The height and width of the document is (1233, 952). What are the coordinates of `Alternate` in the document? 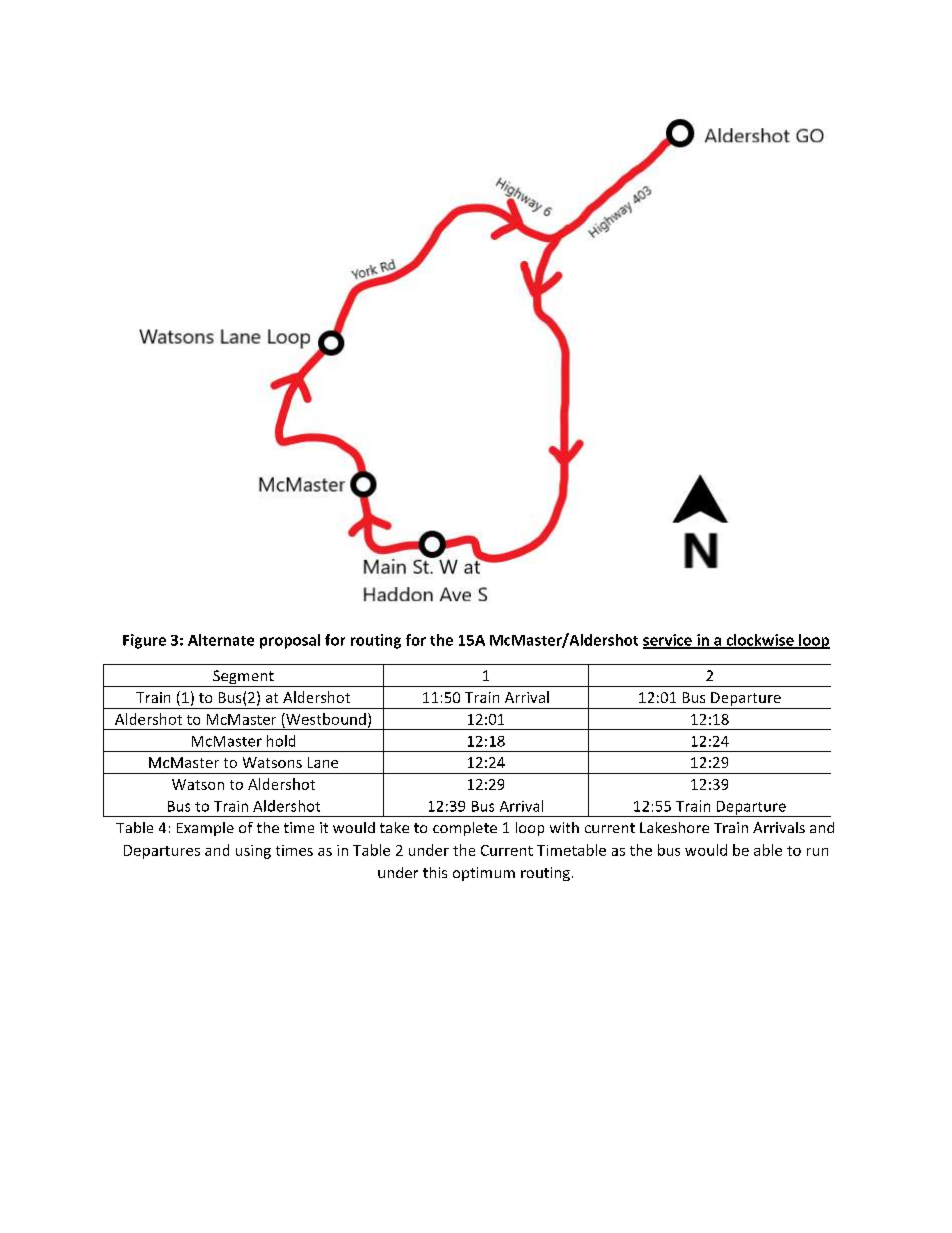 It's located at (221, 640).
